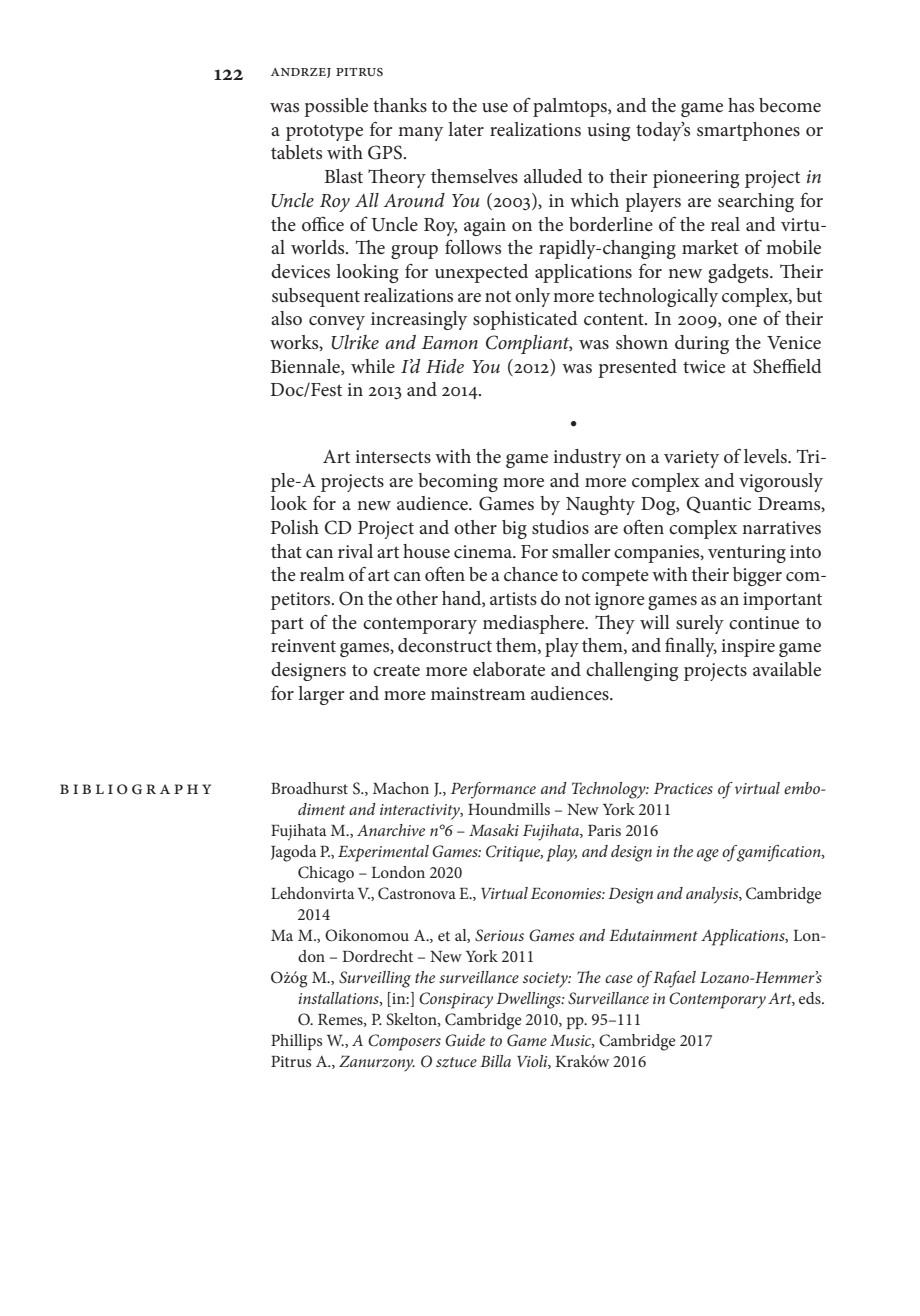 This screenshot has height=1316, width=920. I want to click on Guide, so click(465, 1040).
